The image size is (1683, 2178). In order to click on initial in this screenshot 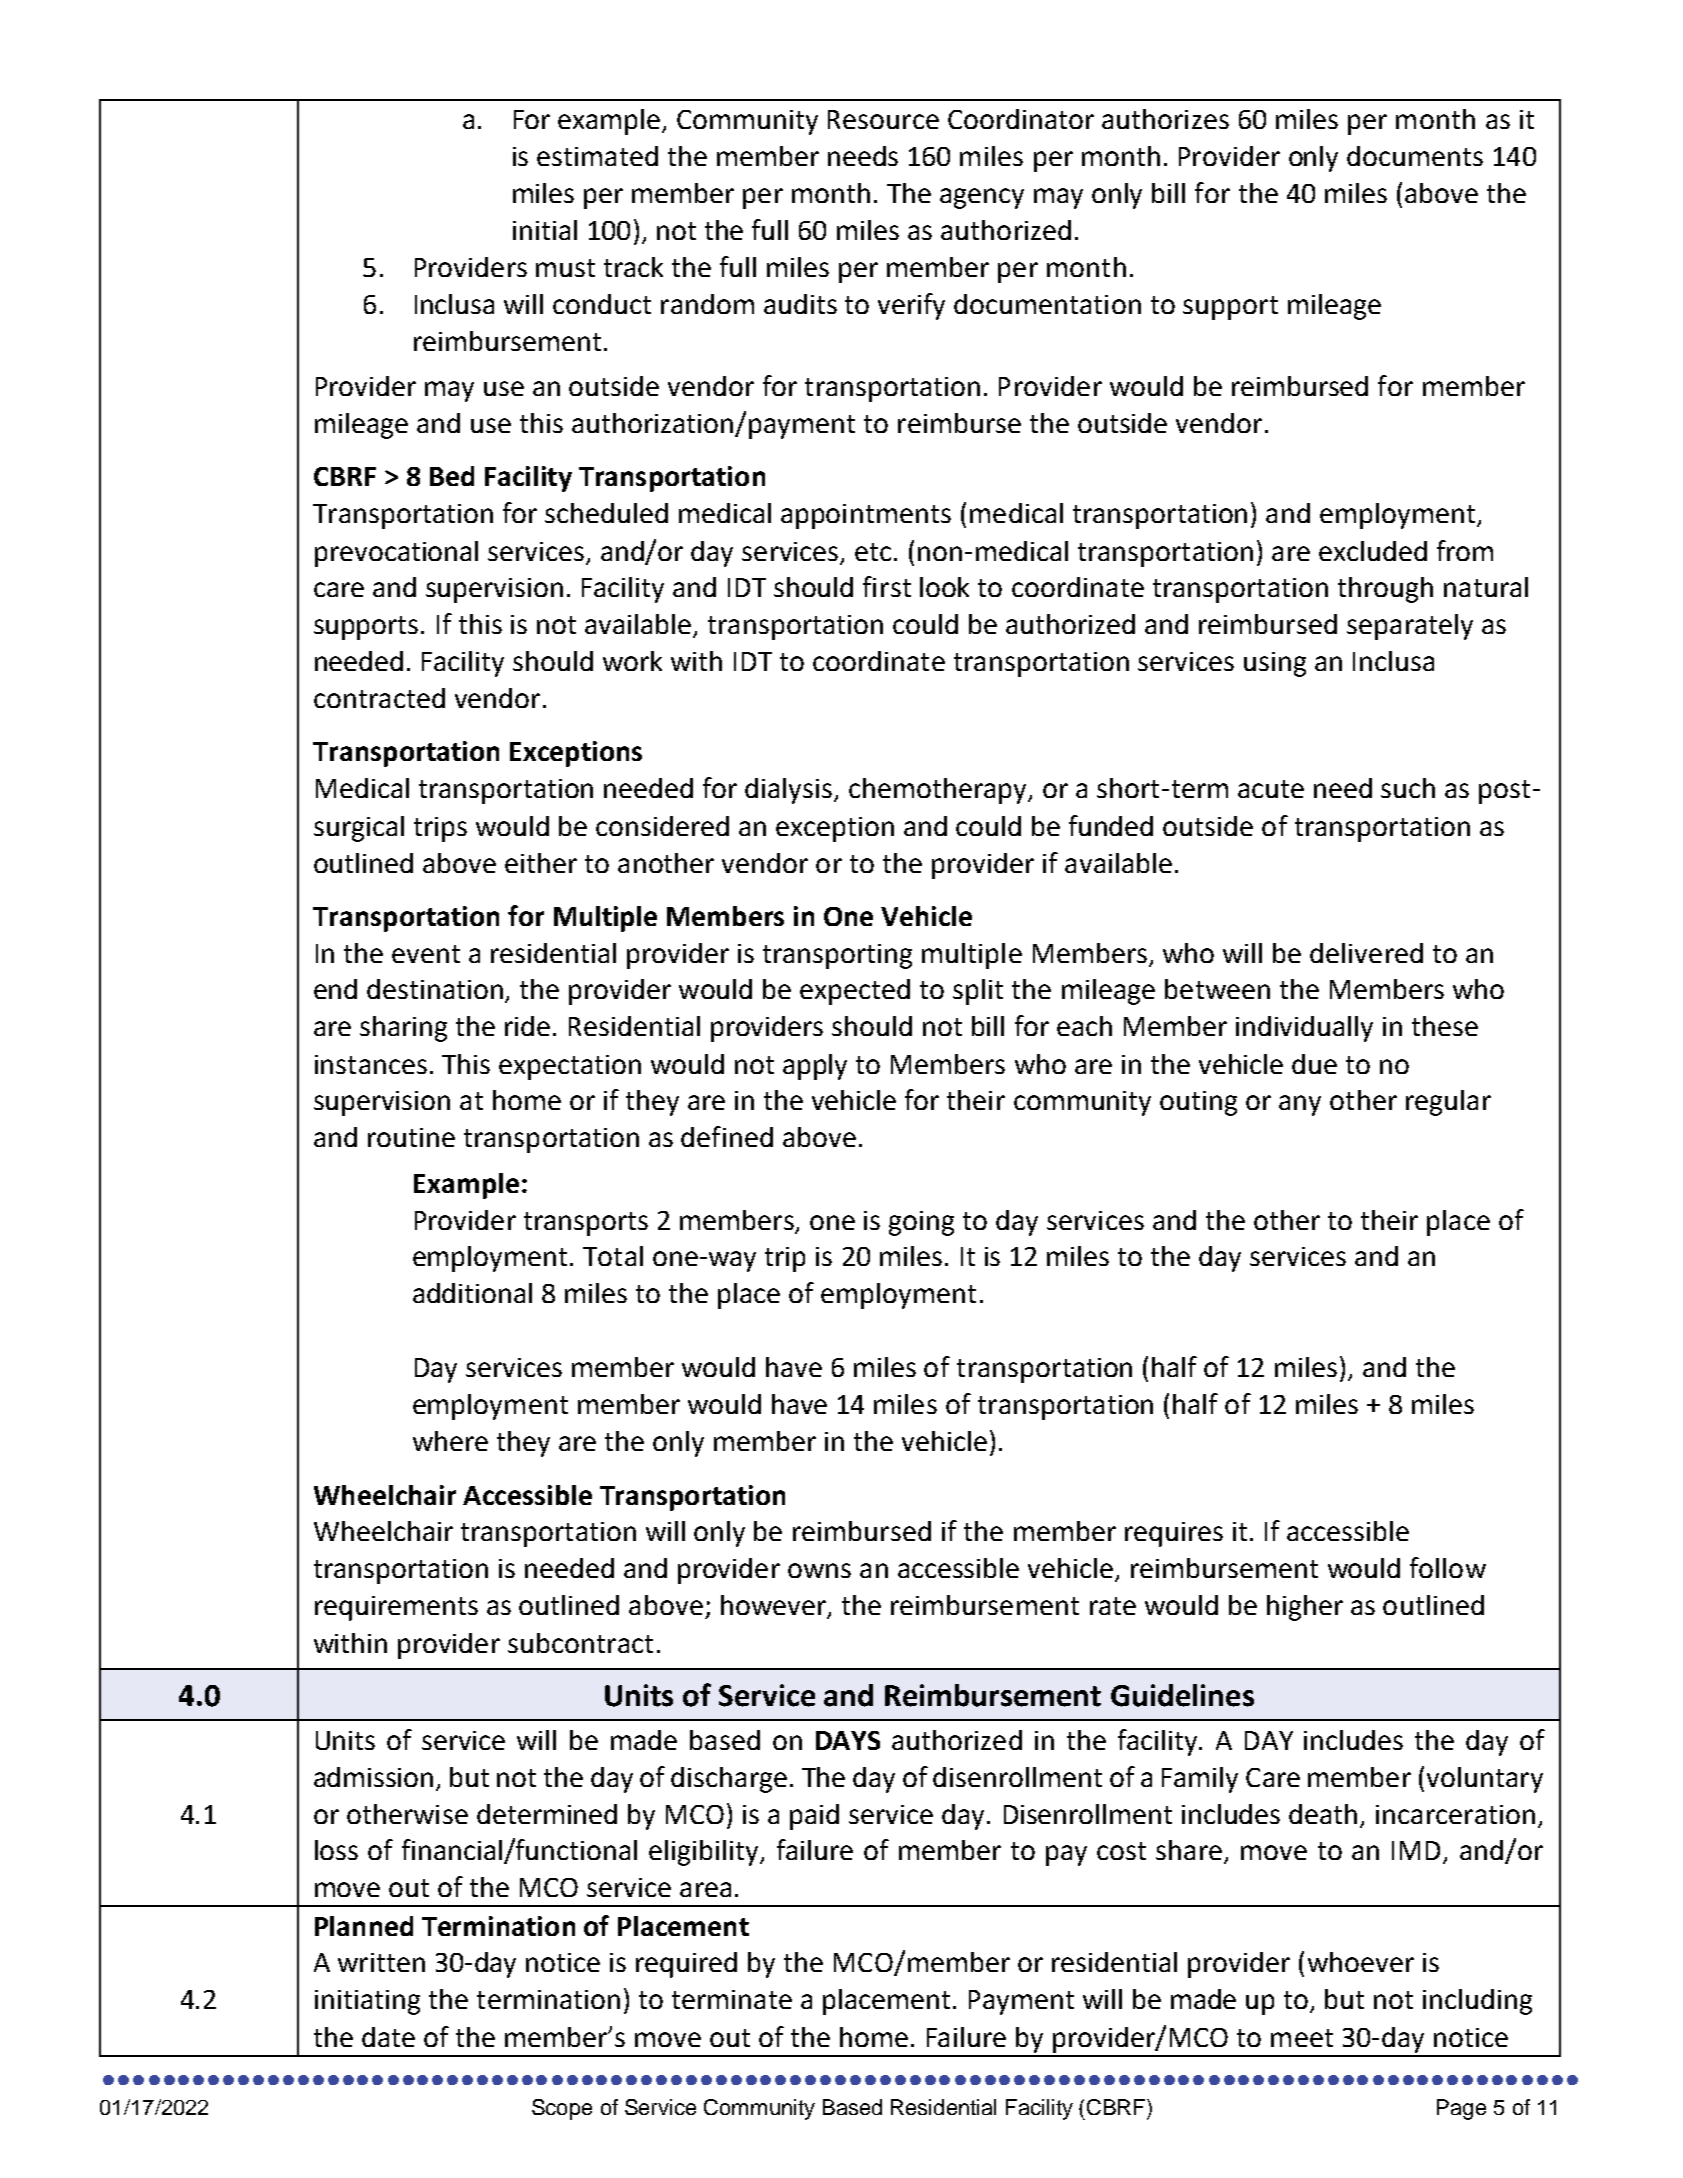, I will do `click(545, 230)`.
